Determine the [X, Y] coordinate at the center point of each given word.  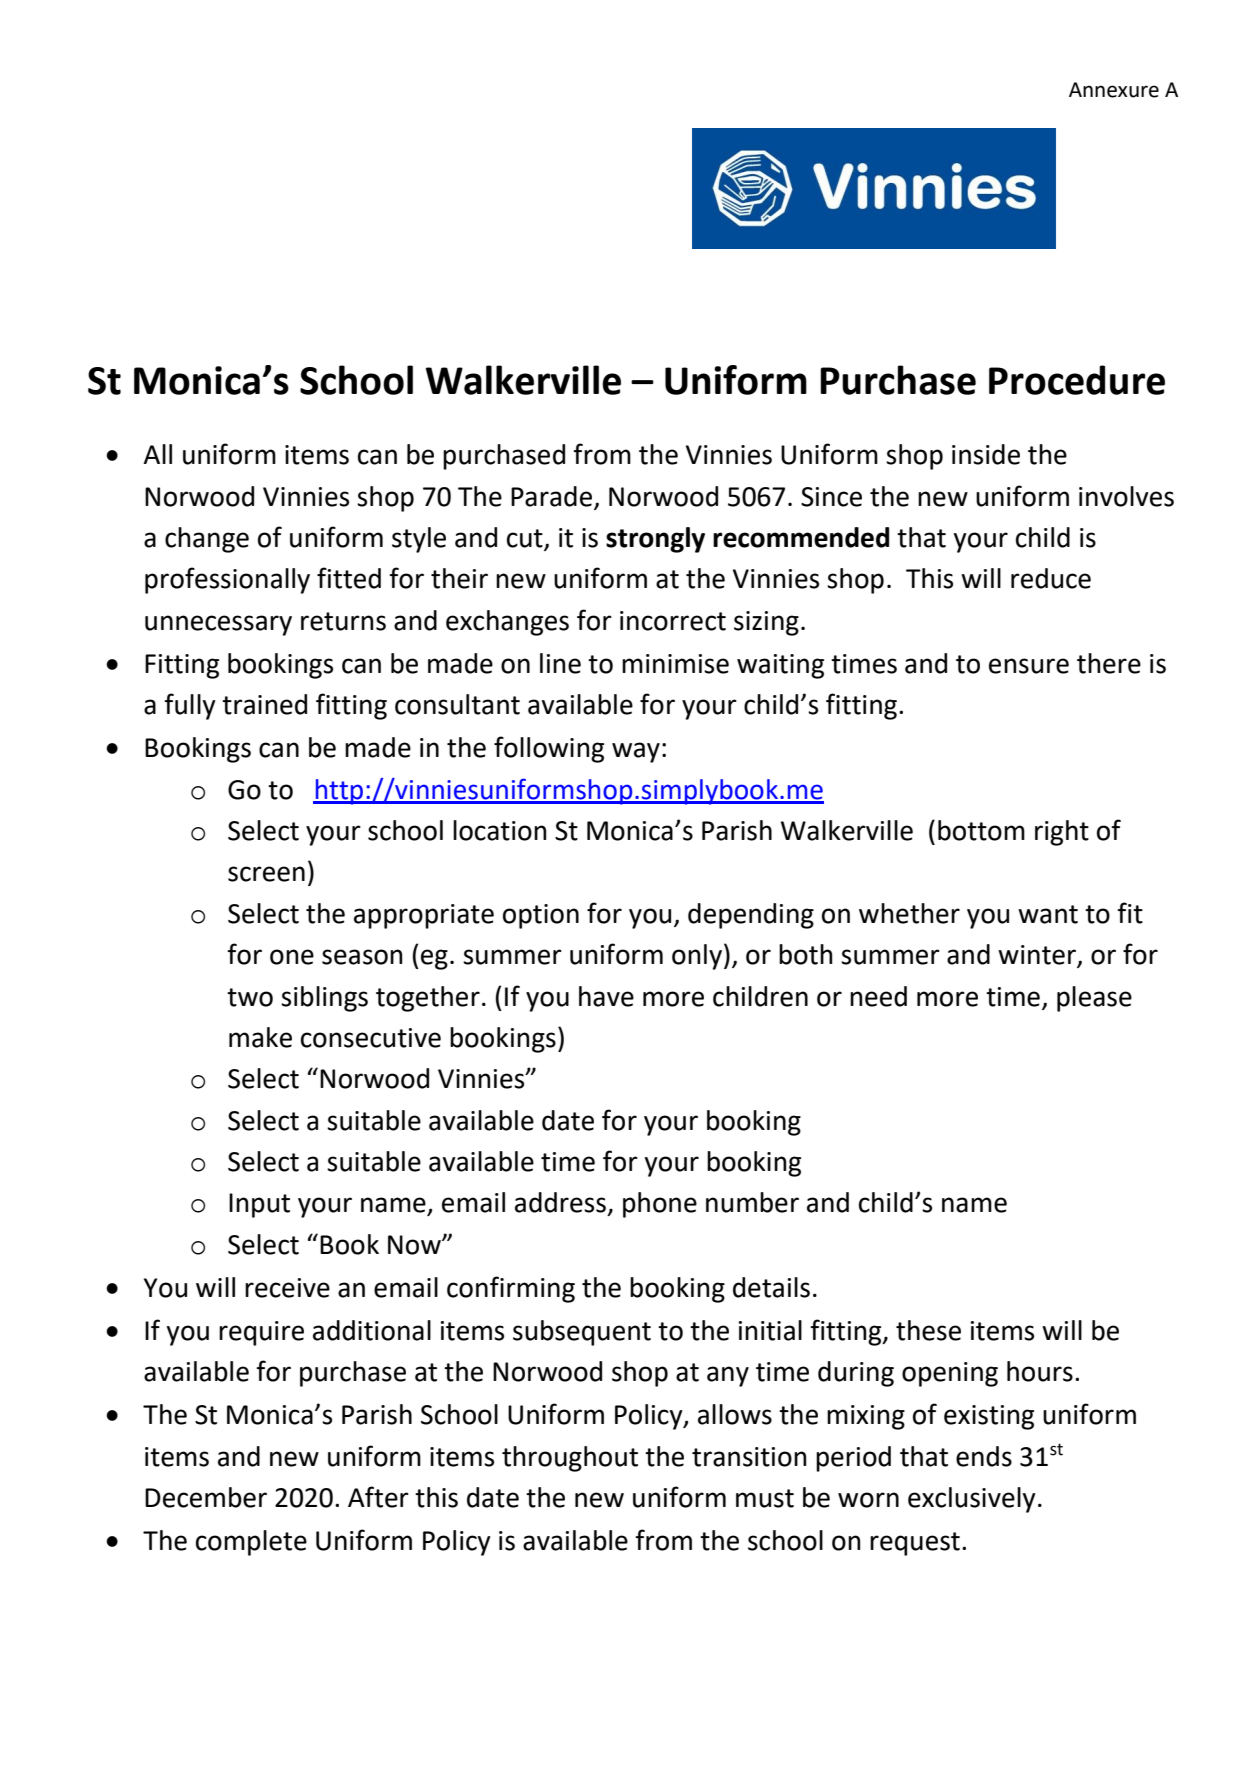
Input [259, 1205]
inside [986, 454]
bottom [981, 830]
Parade [551, 496]
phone [660, 1205]
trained [264, 704]
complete [251, 1543]
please [1094, 999]
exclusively [972, 1500]
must [765, 1498]
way [636, 752]
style [419, 540]
